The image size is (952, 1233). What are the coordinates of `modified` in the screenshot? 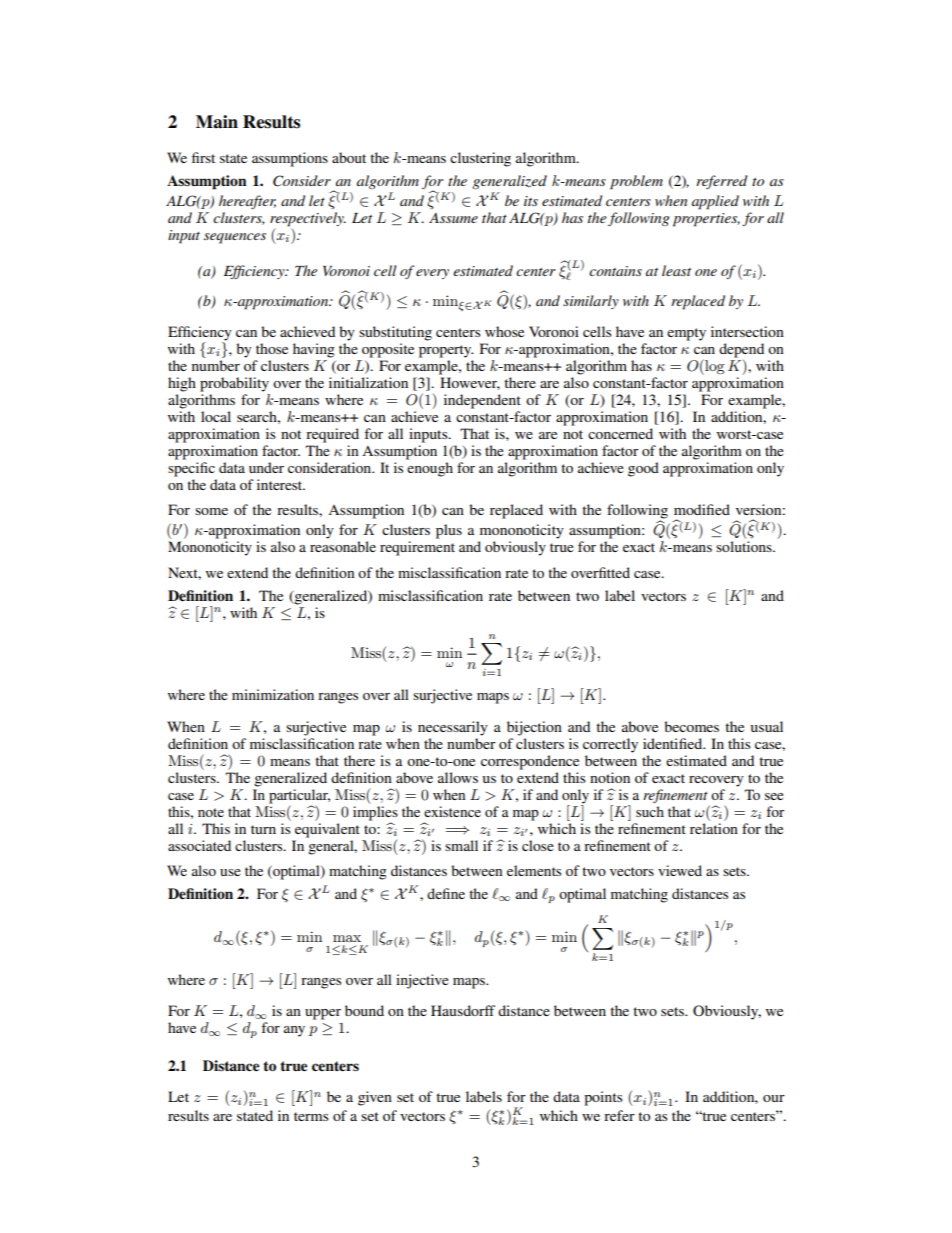 It's located at (702, 509).
